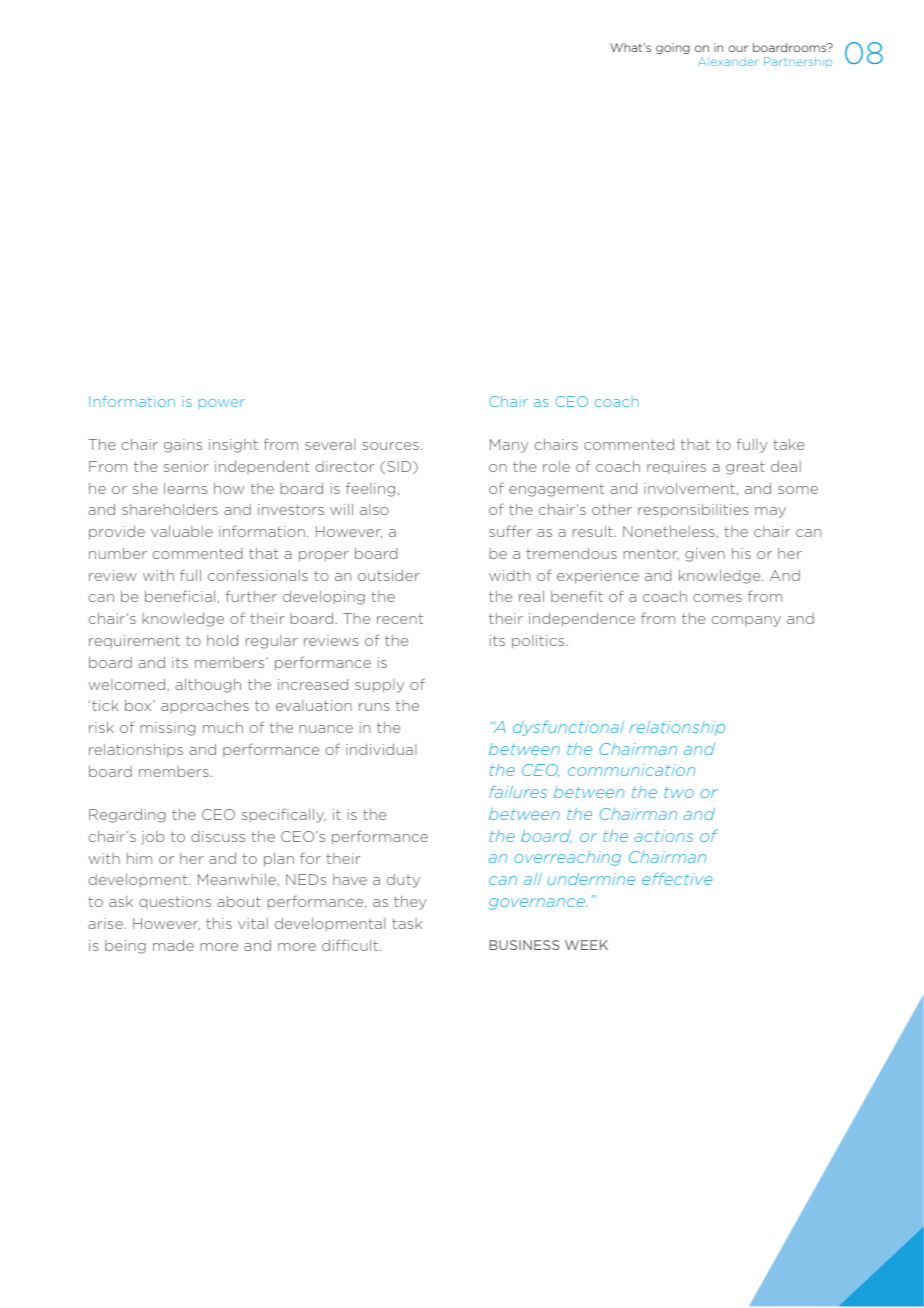 The width and height of the image is (924, 1308). What do you see at coordinates (391, 446) in the image?
I see `sources` at bounding box center [391, 446].
